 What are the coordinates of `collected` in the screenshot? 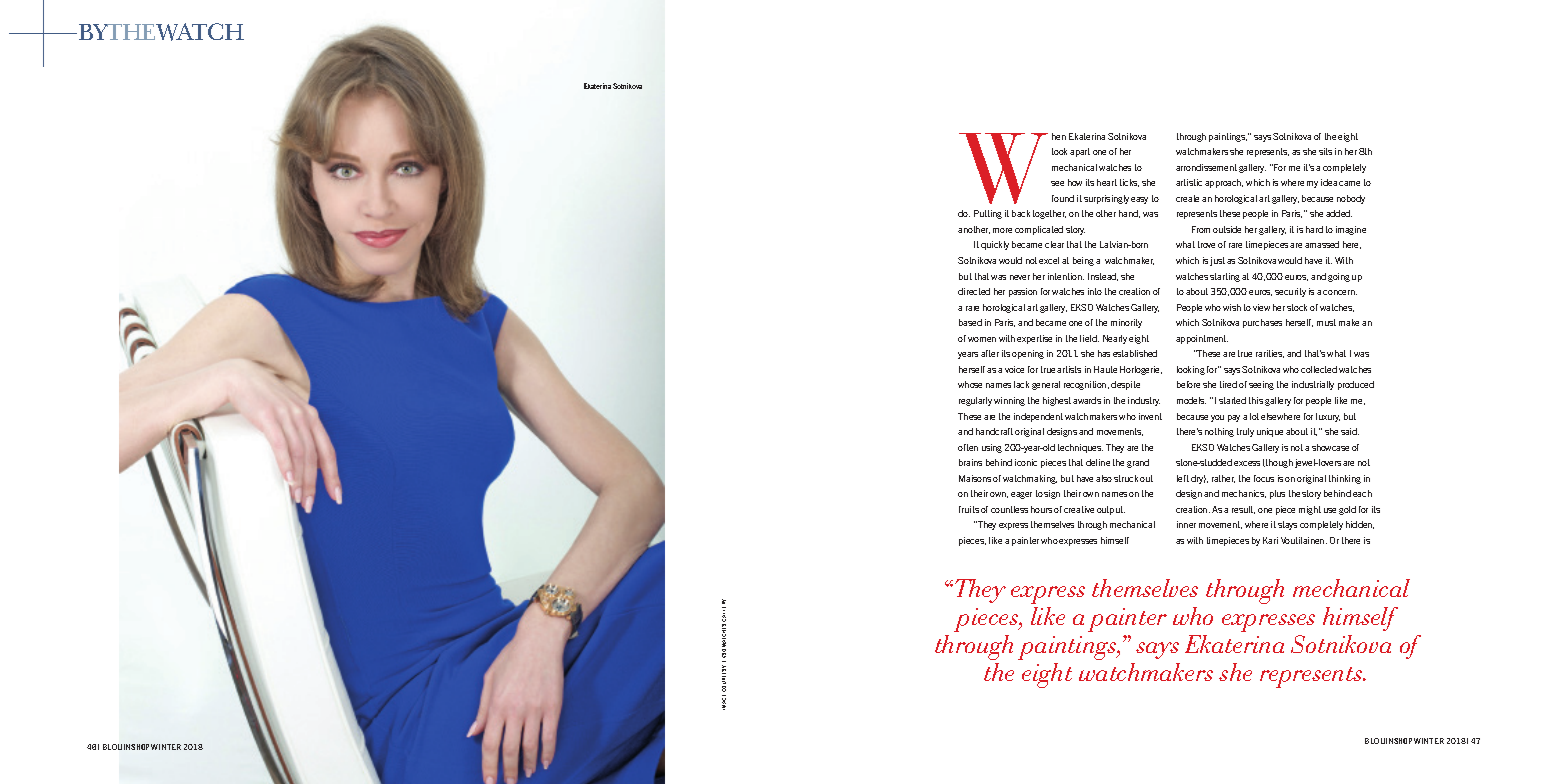 It's located at (1319, 369).
